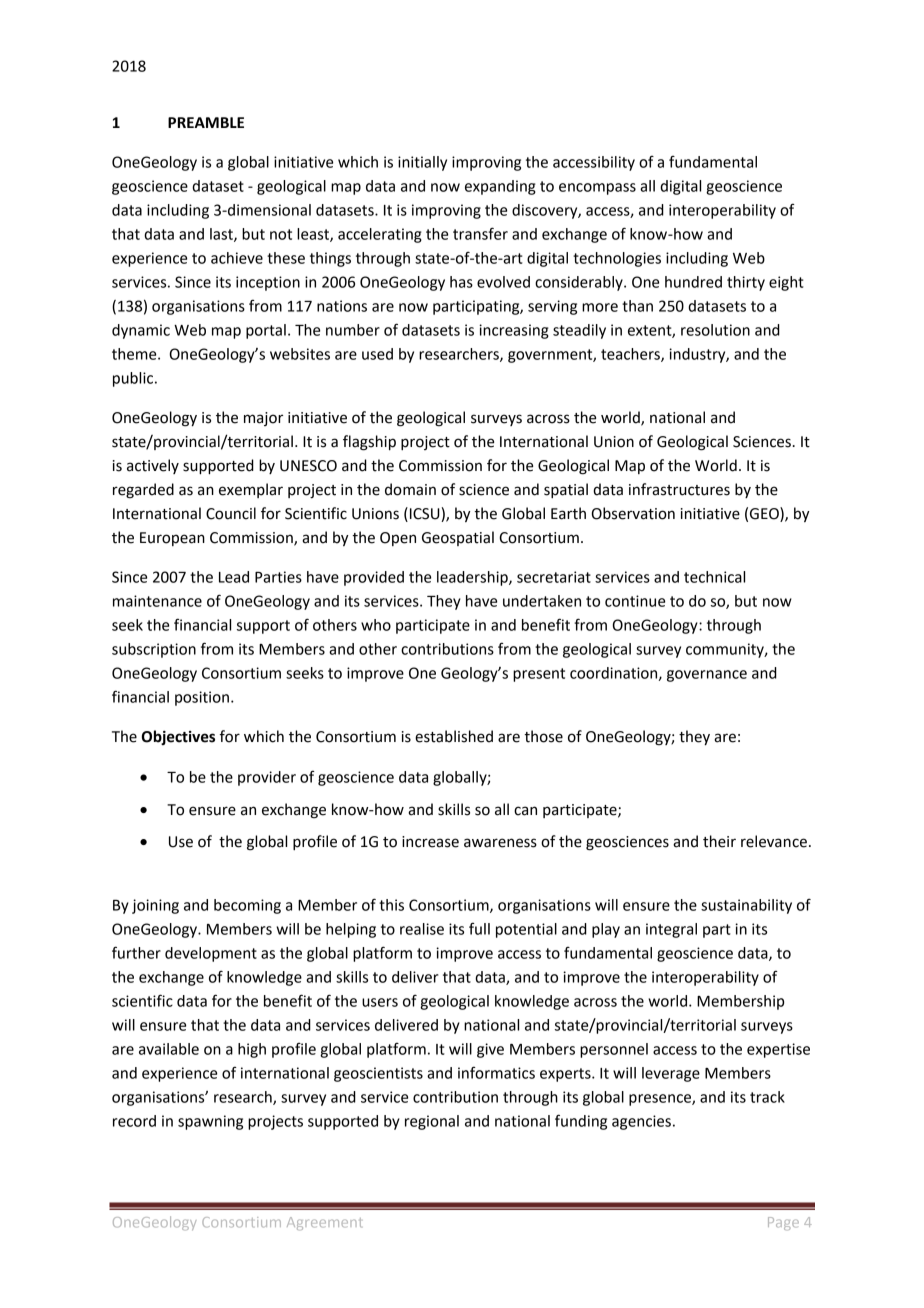 The width and height of the document is (924, 1308). I want to click on Page, so click(783, 1223).
